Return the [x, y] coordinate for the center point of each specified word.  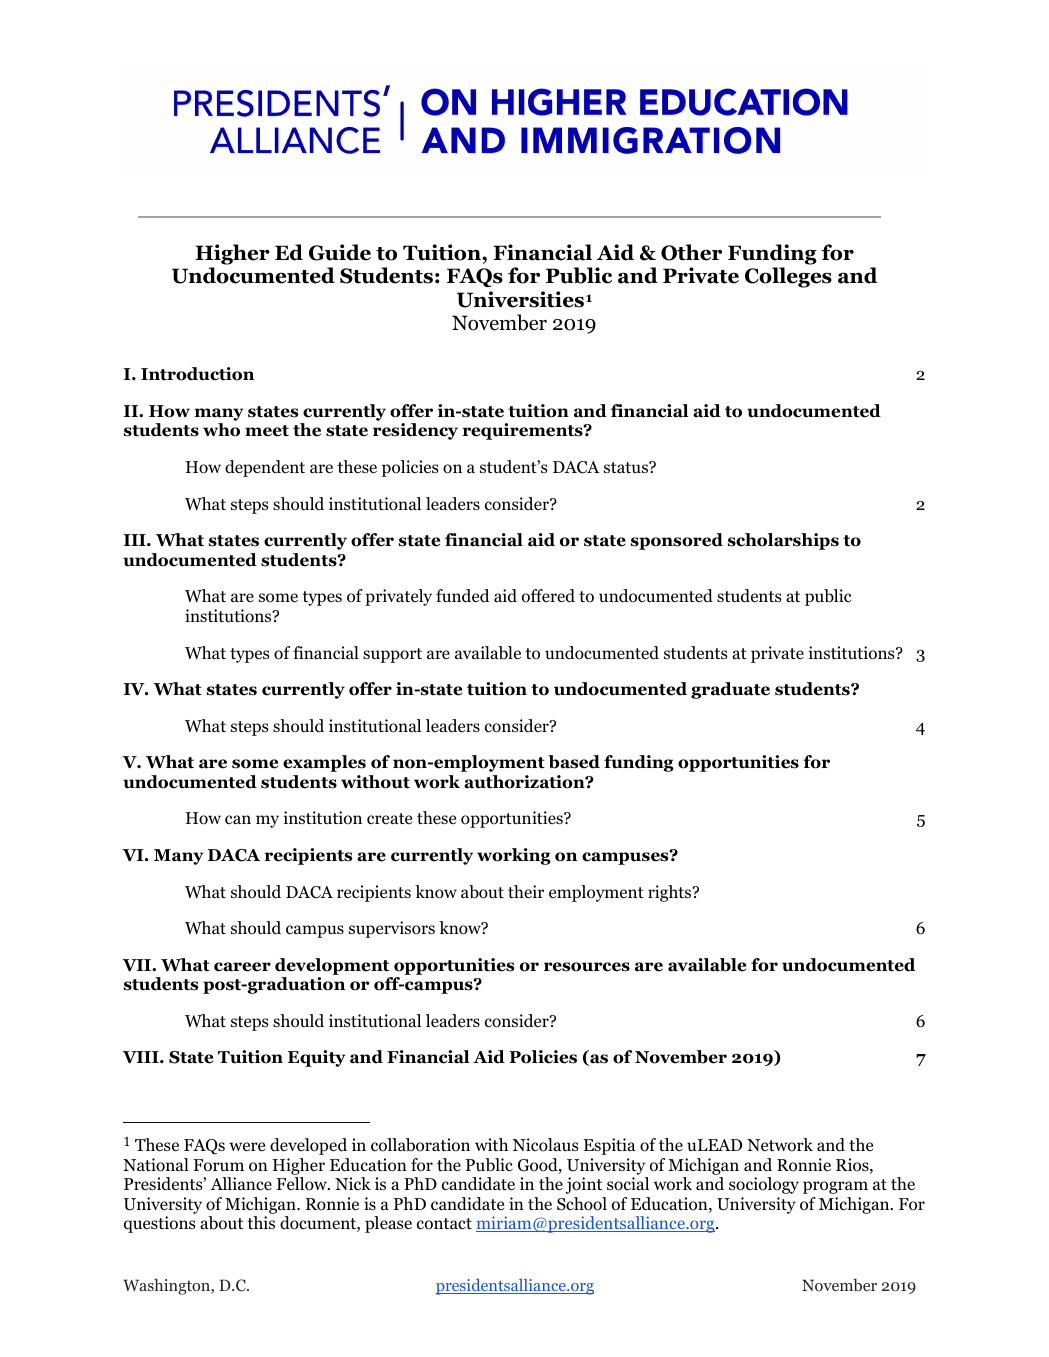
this [261, 1222]
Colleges [788, 277]
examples [324, 763]
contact [444, 1224]
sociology [764, 1185]
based [574, 762]
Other [691, 252]
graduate [730, 690]
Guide [340, 252]
